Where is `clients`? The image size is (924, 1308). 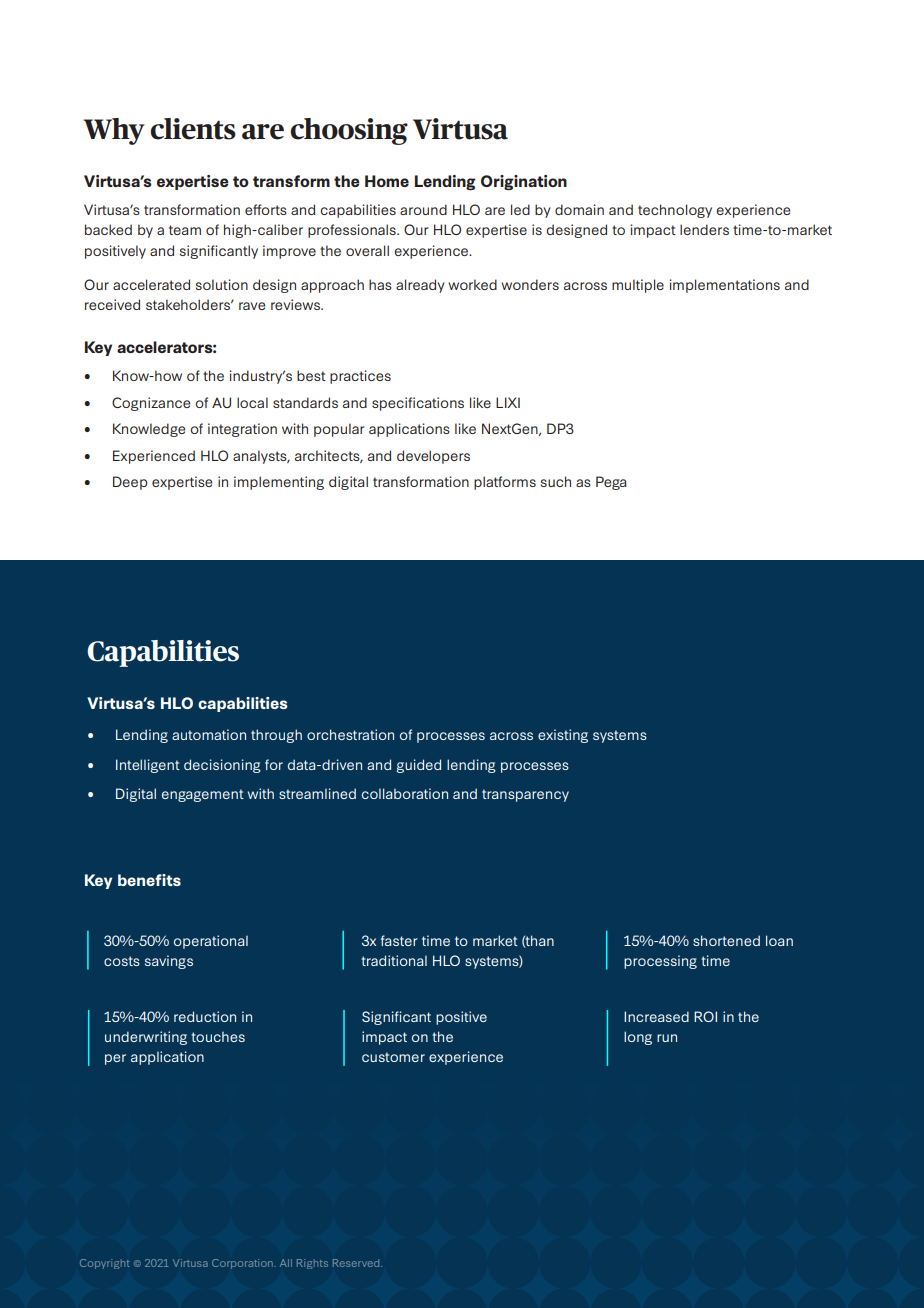
clients is located at coordinates (193, 129).
